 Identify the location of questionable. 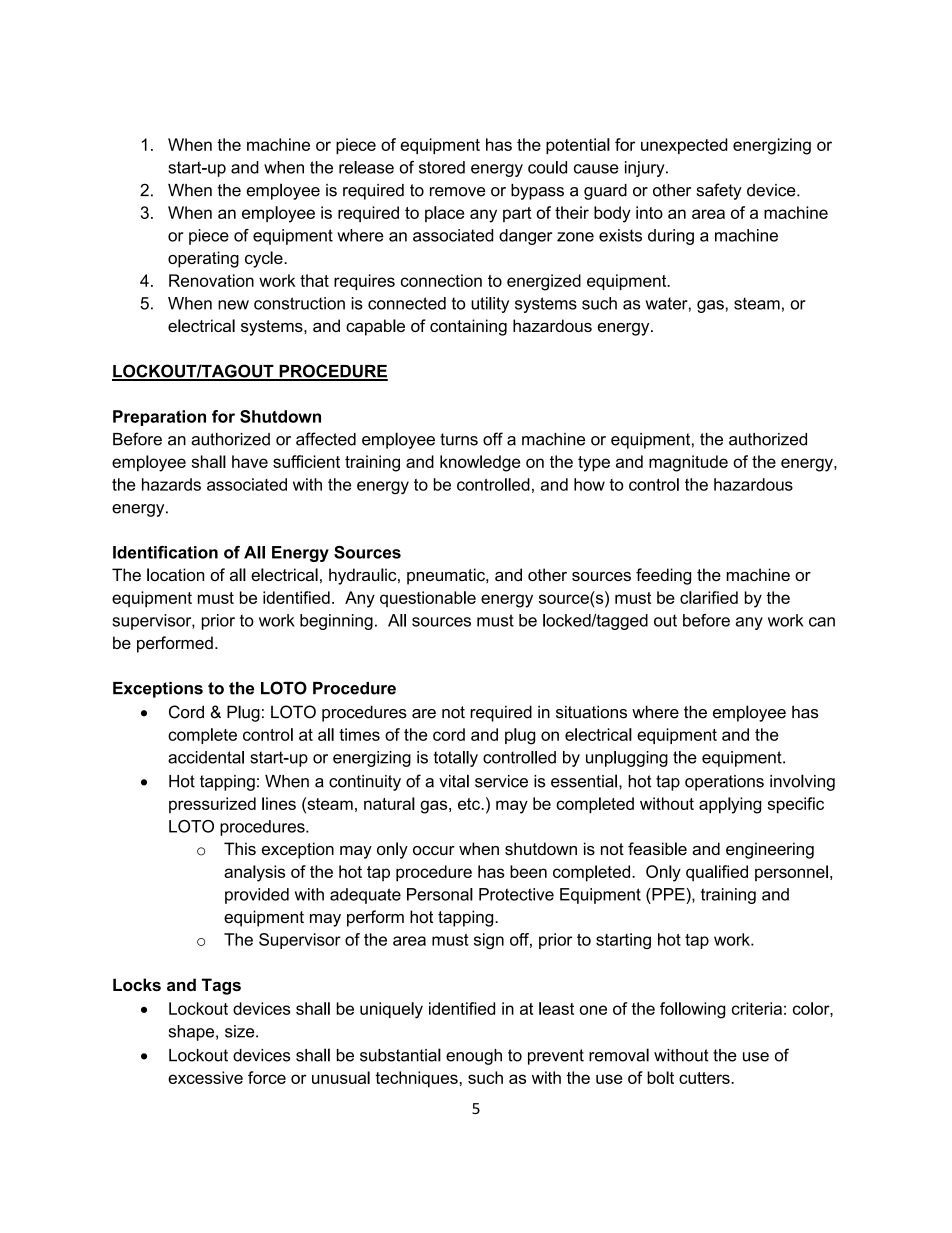
(428, 599).
